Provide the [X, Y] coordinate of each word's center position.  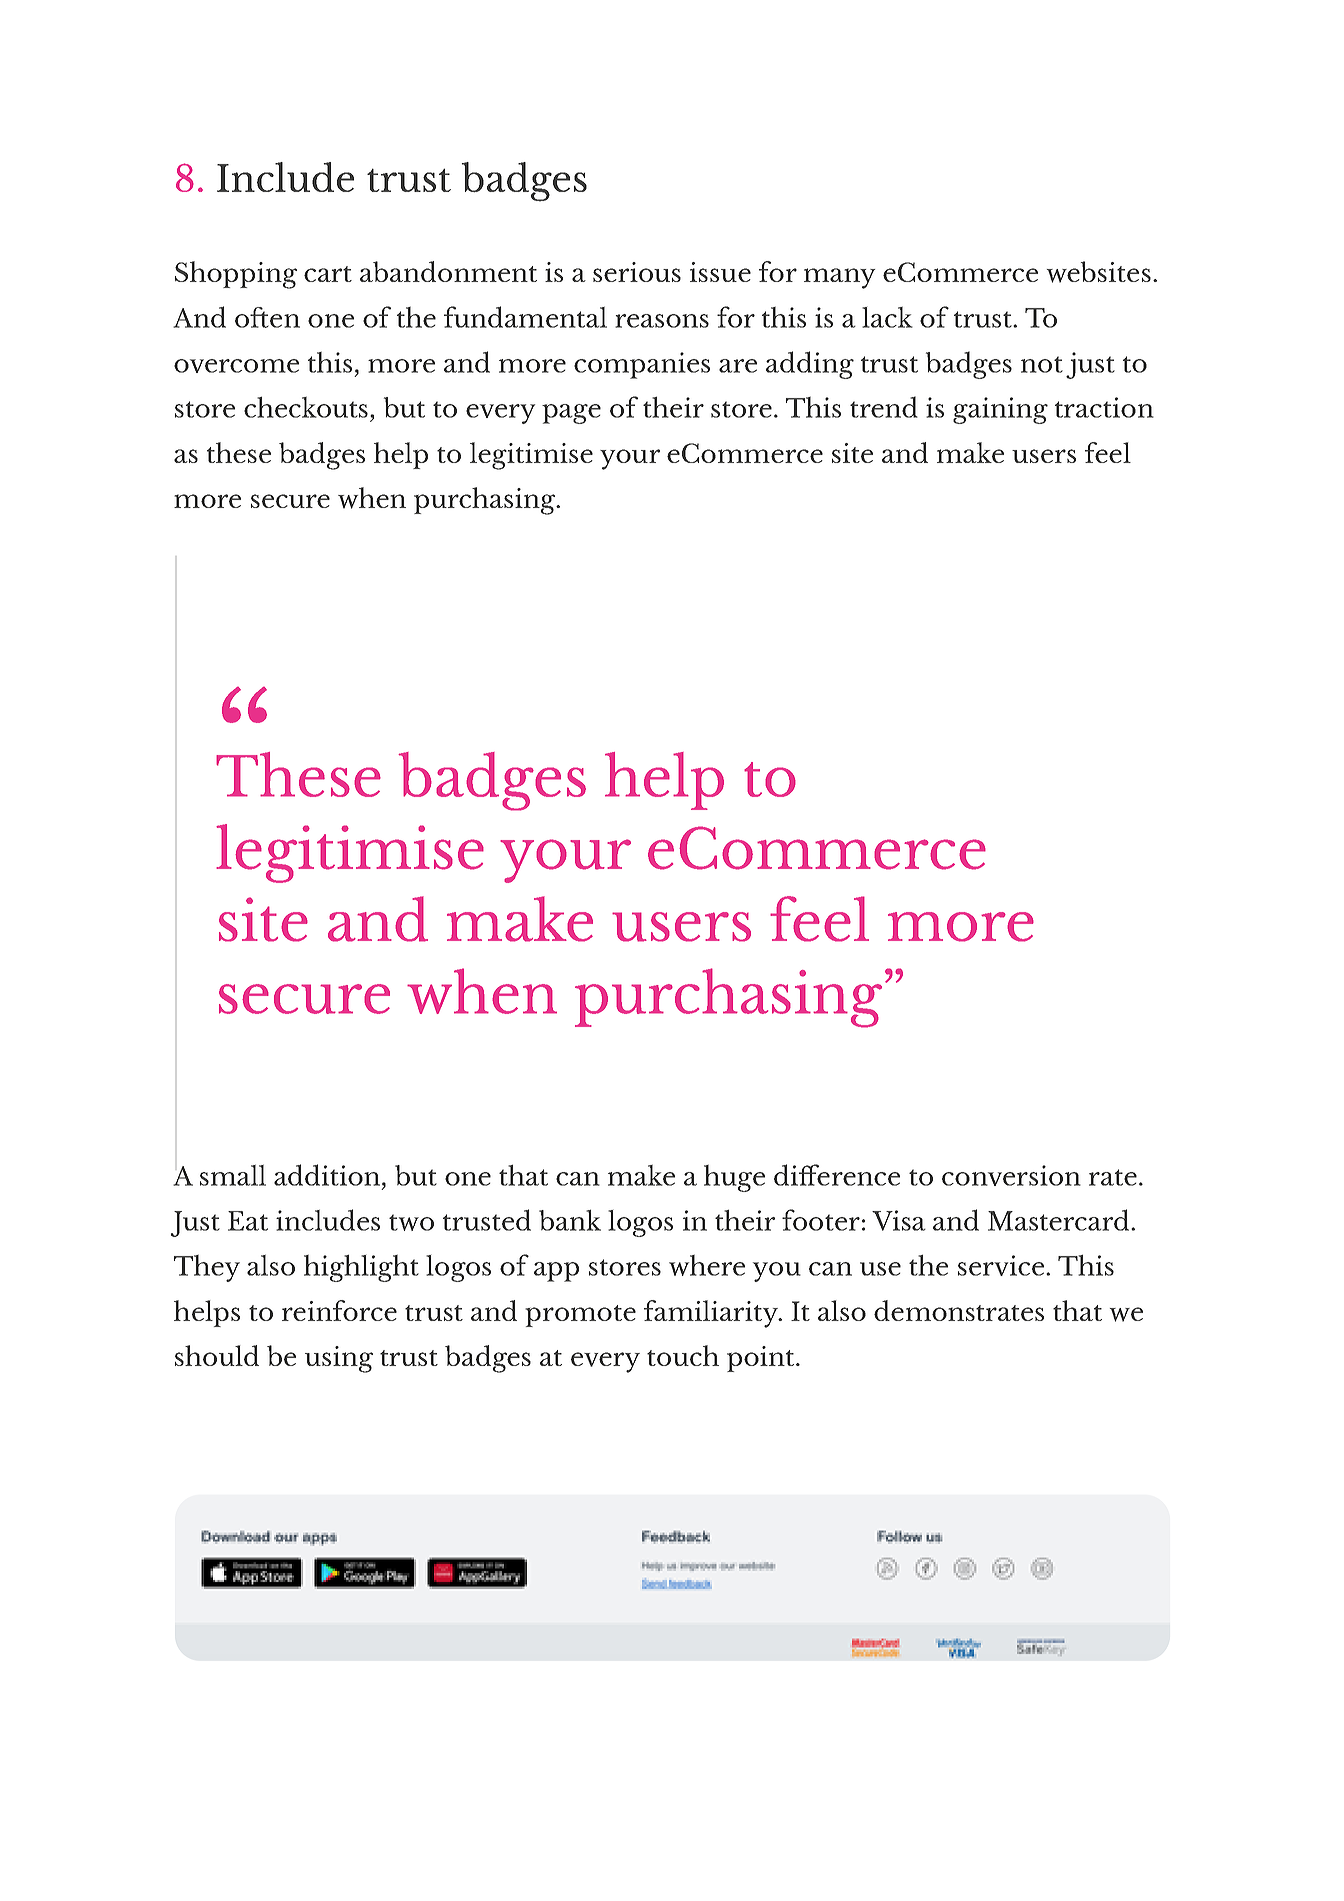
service [1001, 1265]
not [1042, 364]
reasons [662, 321]
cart [328, 274]
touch [683, 1355]
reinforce [339, 1310]
